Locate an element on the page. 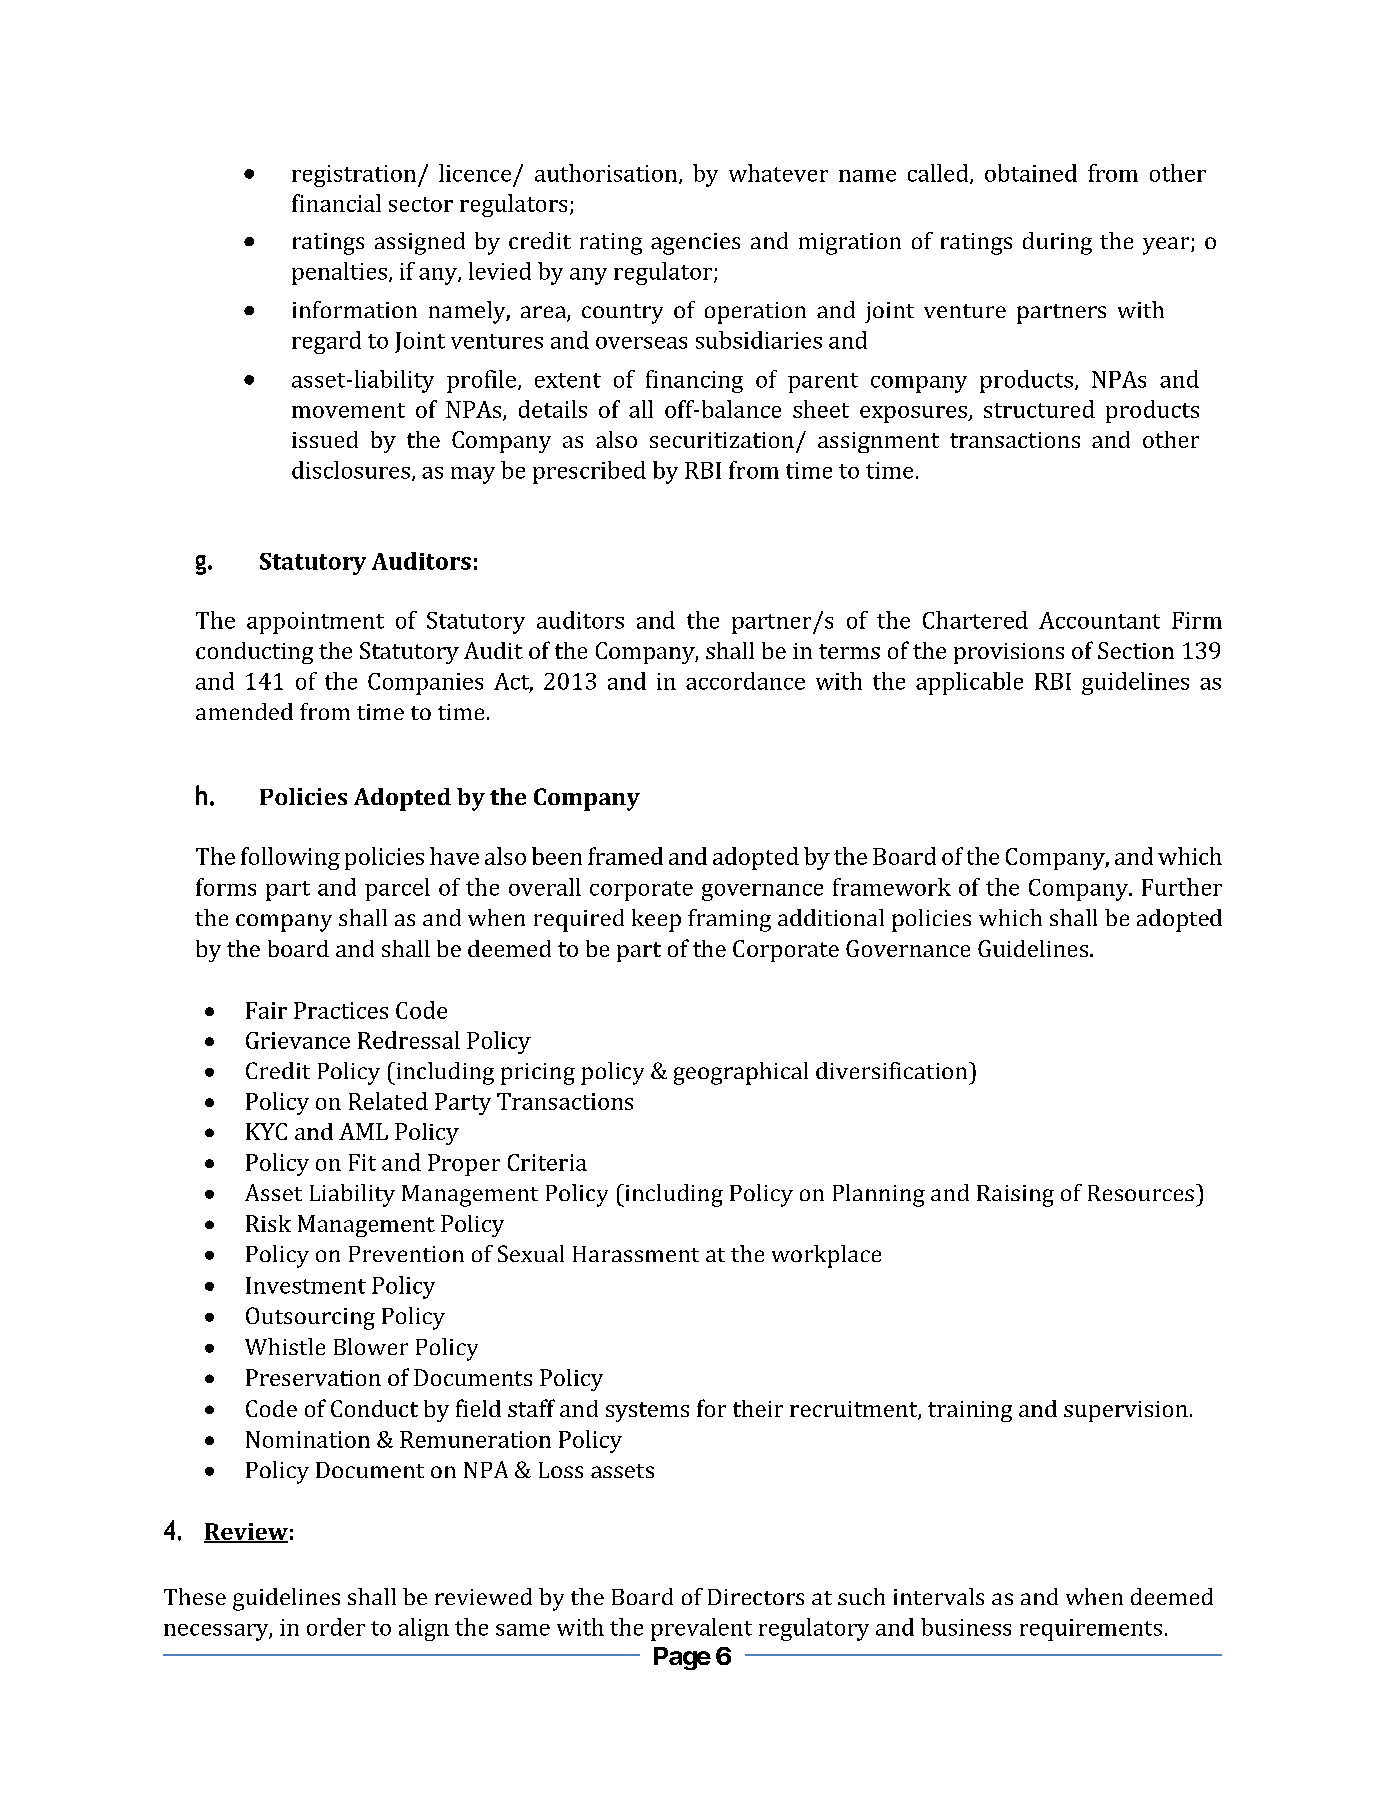  geographical is located at coordinates (741, 1073).
